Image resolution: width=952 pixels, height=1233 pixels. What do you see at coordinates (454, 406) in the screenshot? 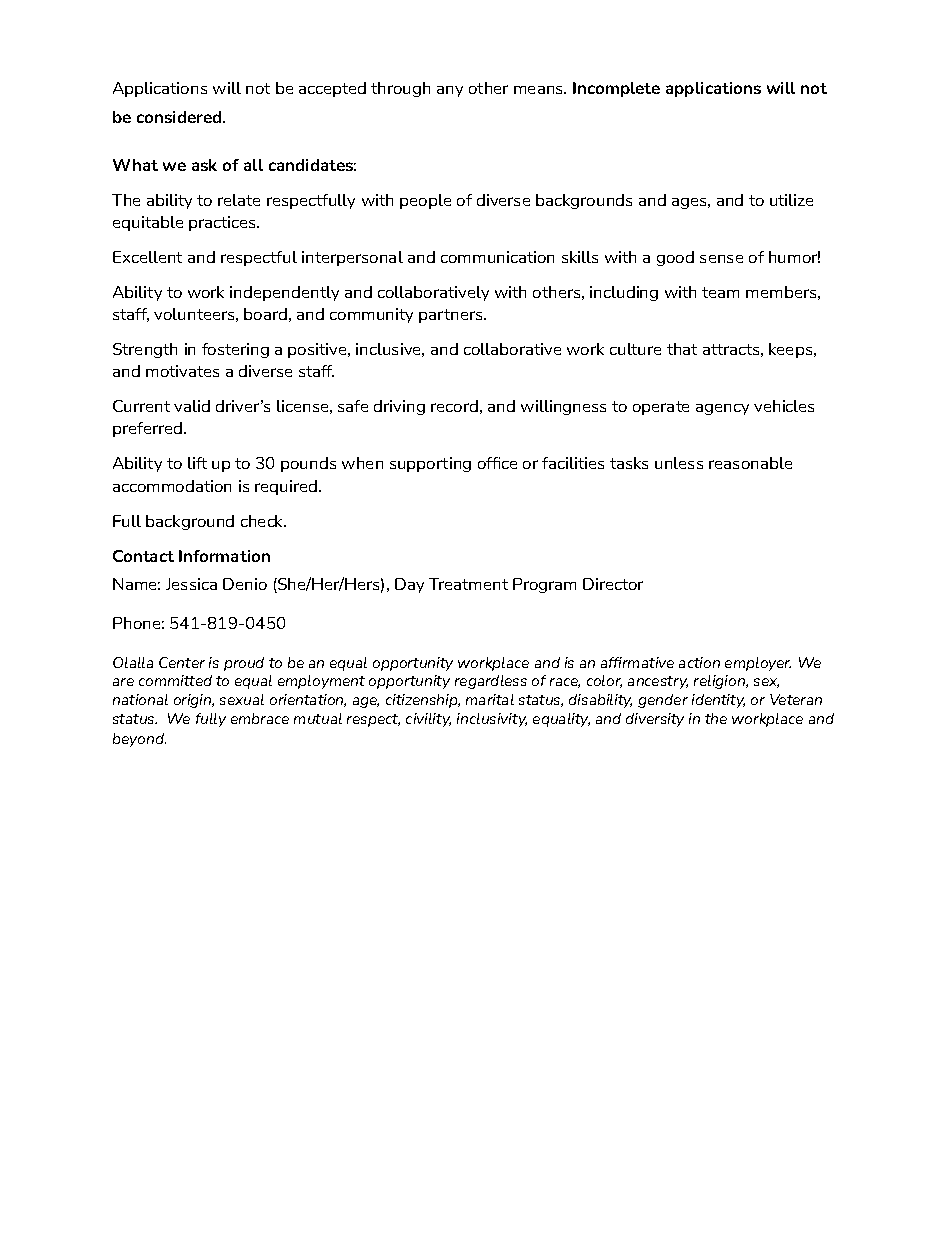
I see `record` at bounding box center [454, 406].
